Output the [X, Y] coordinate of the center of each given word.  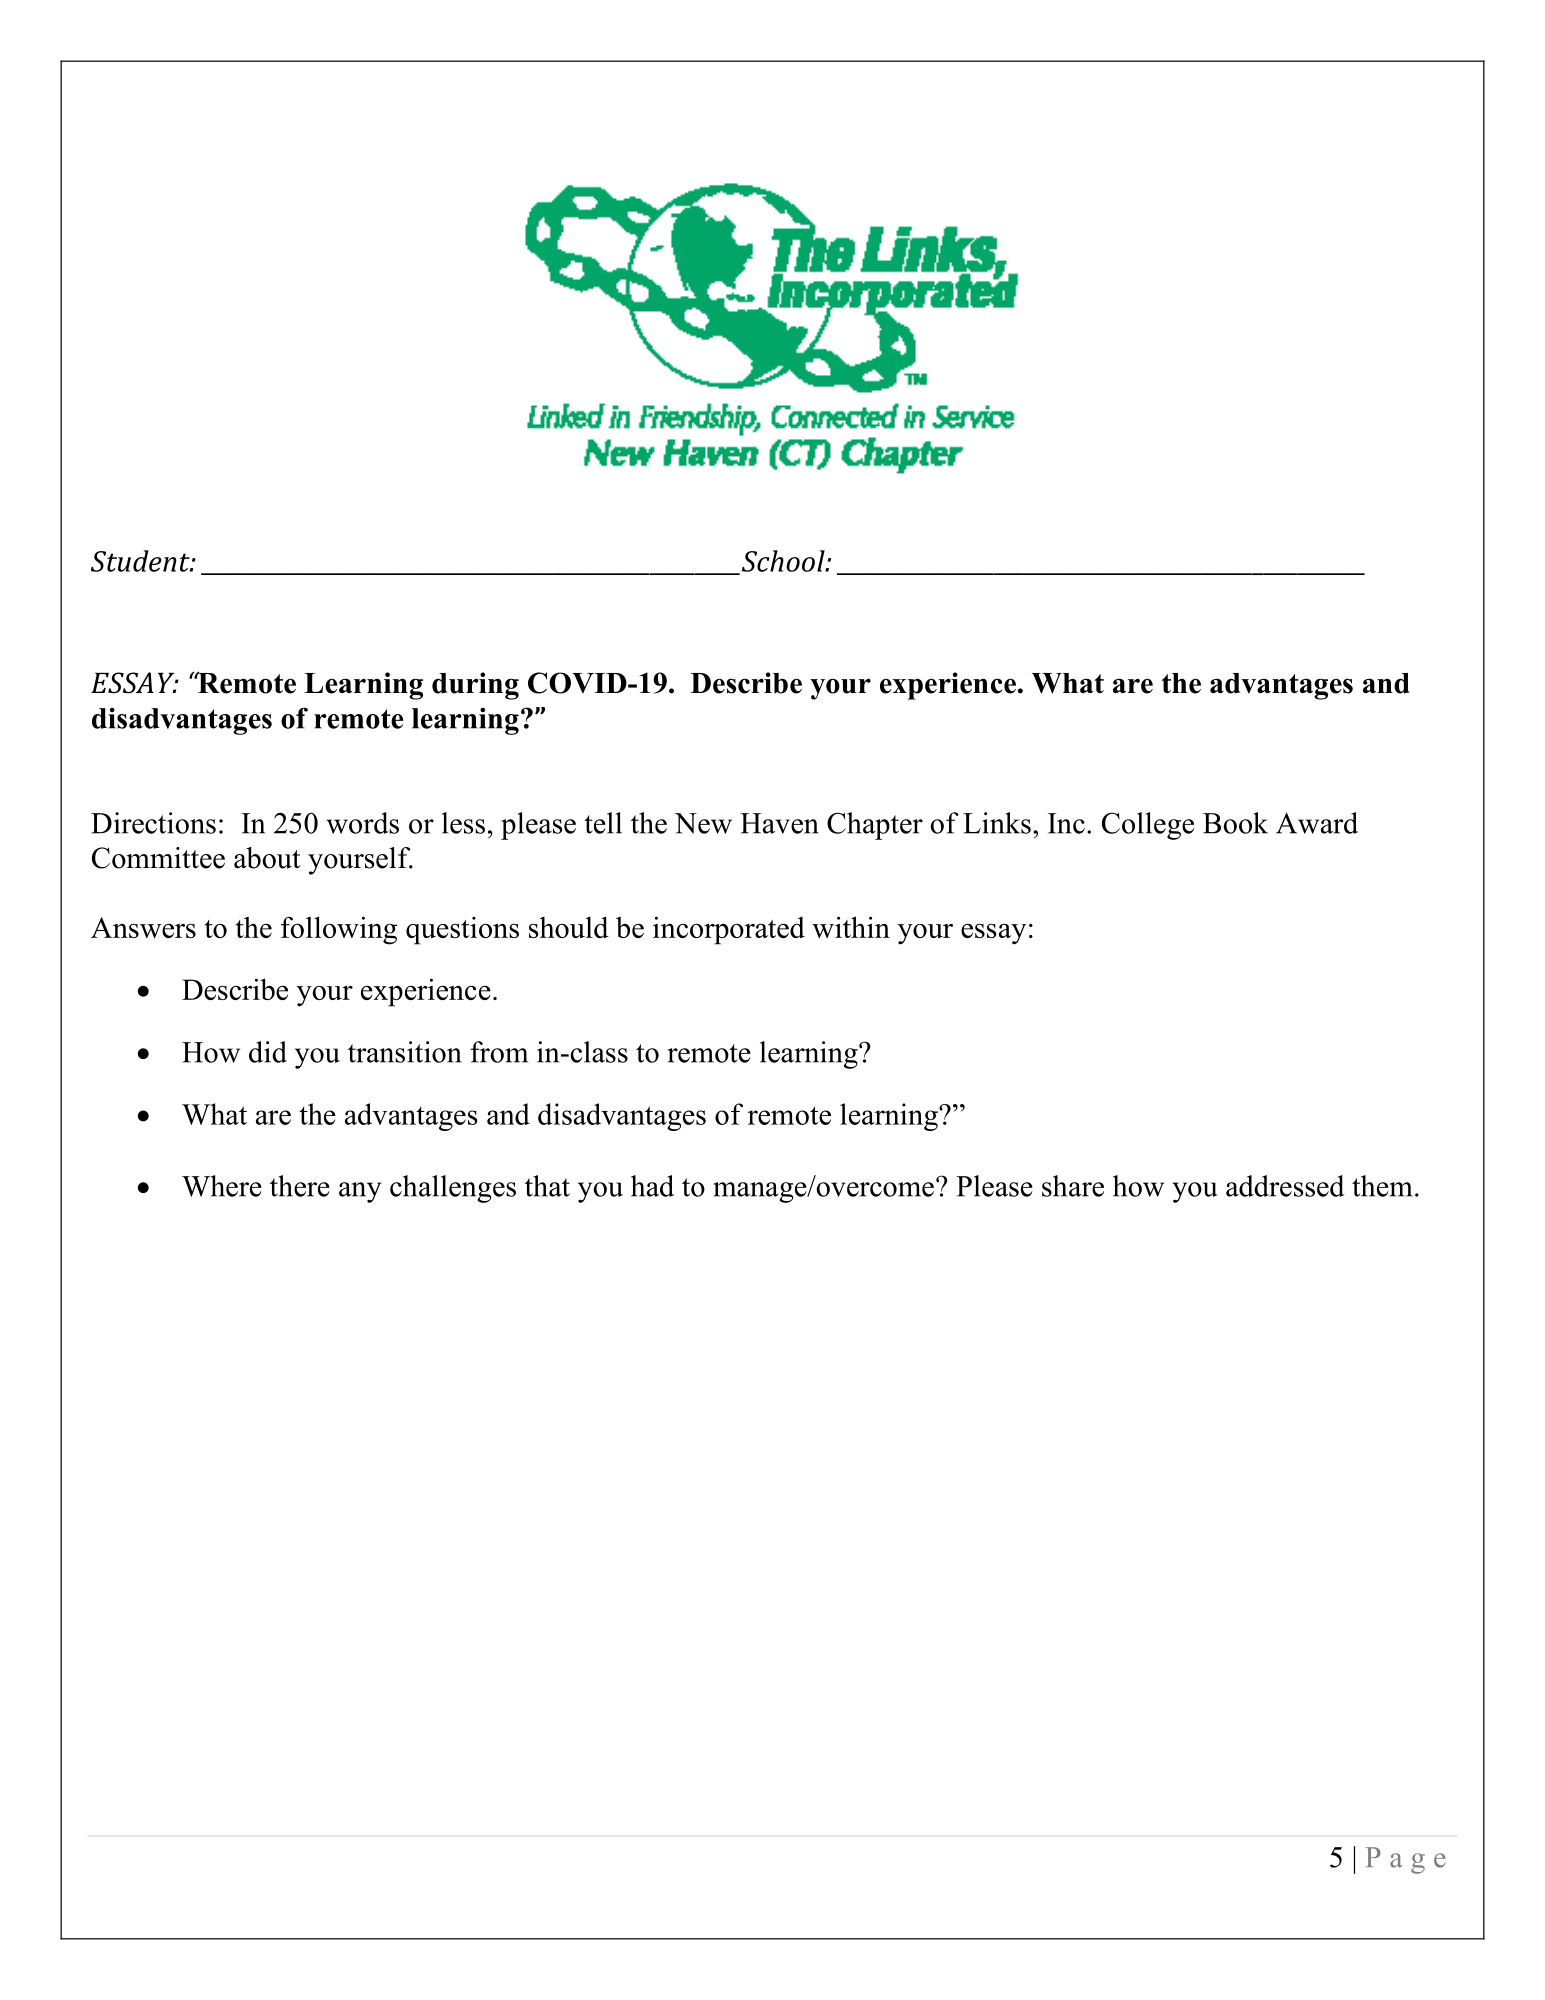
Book [1235, 823]
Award [1317, 823]
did [268, 1052]
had [652, 1186]
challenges [453, 1189]
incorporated [729, 930]
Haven [779, 823]
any [360, 1192]
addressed [1285, 1186]
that [547, 1186]
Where [222, 1186]
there [300, 1186]
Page [1405, 1860]
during [475, 686]
